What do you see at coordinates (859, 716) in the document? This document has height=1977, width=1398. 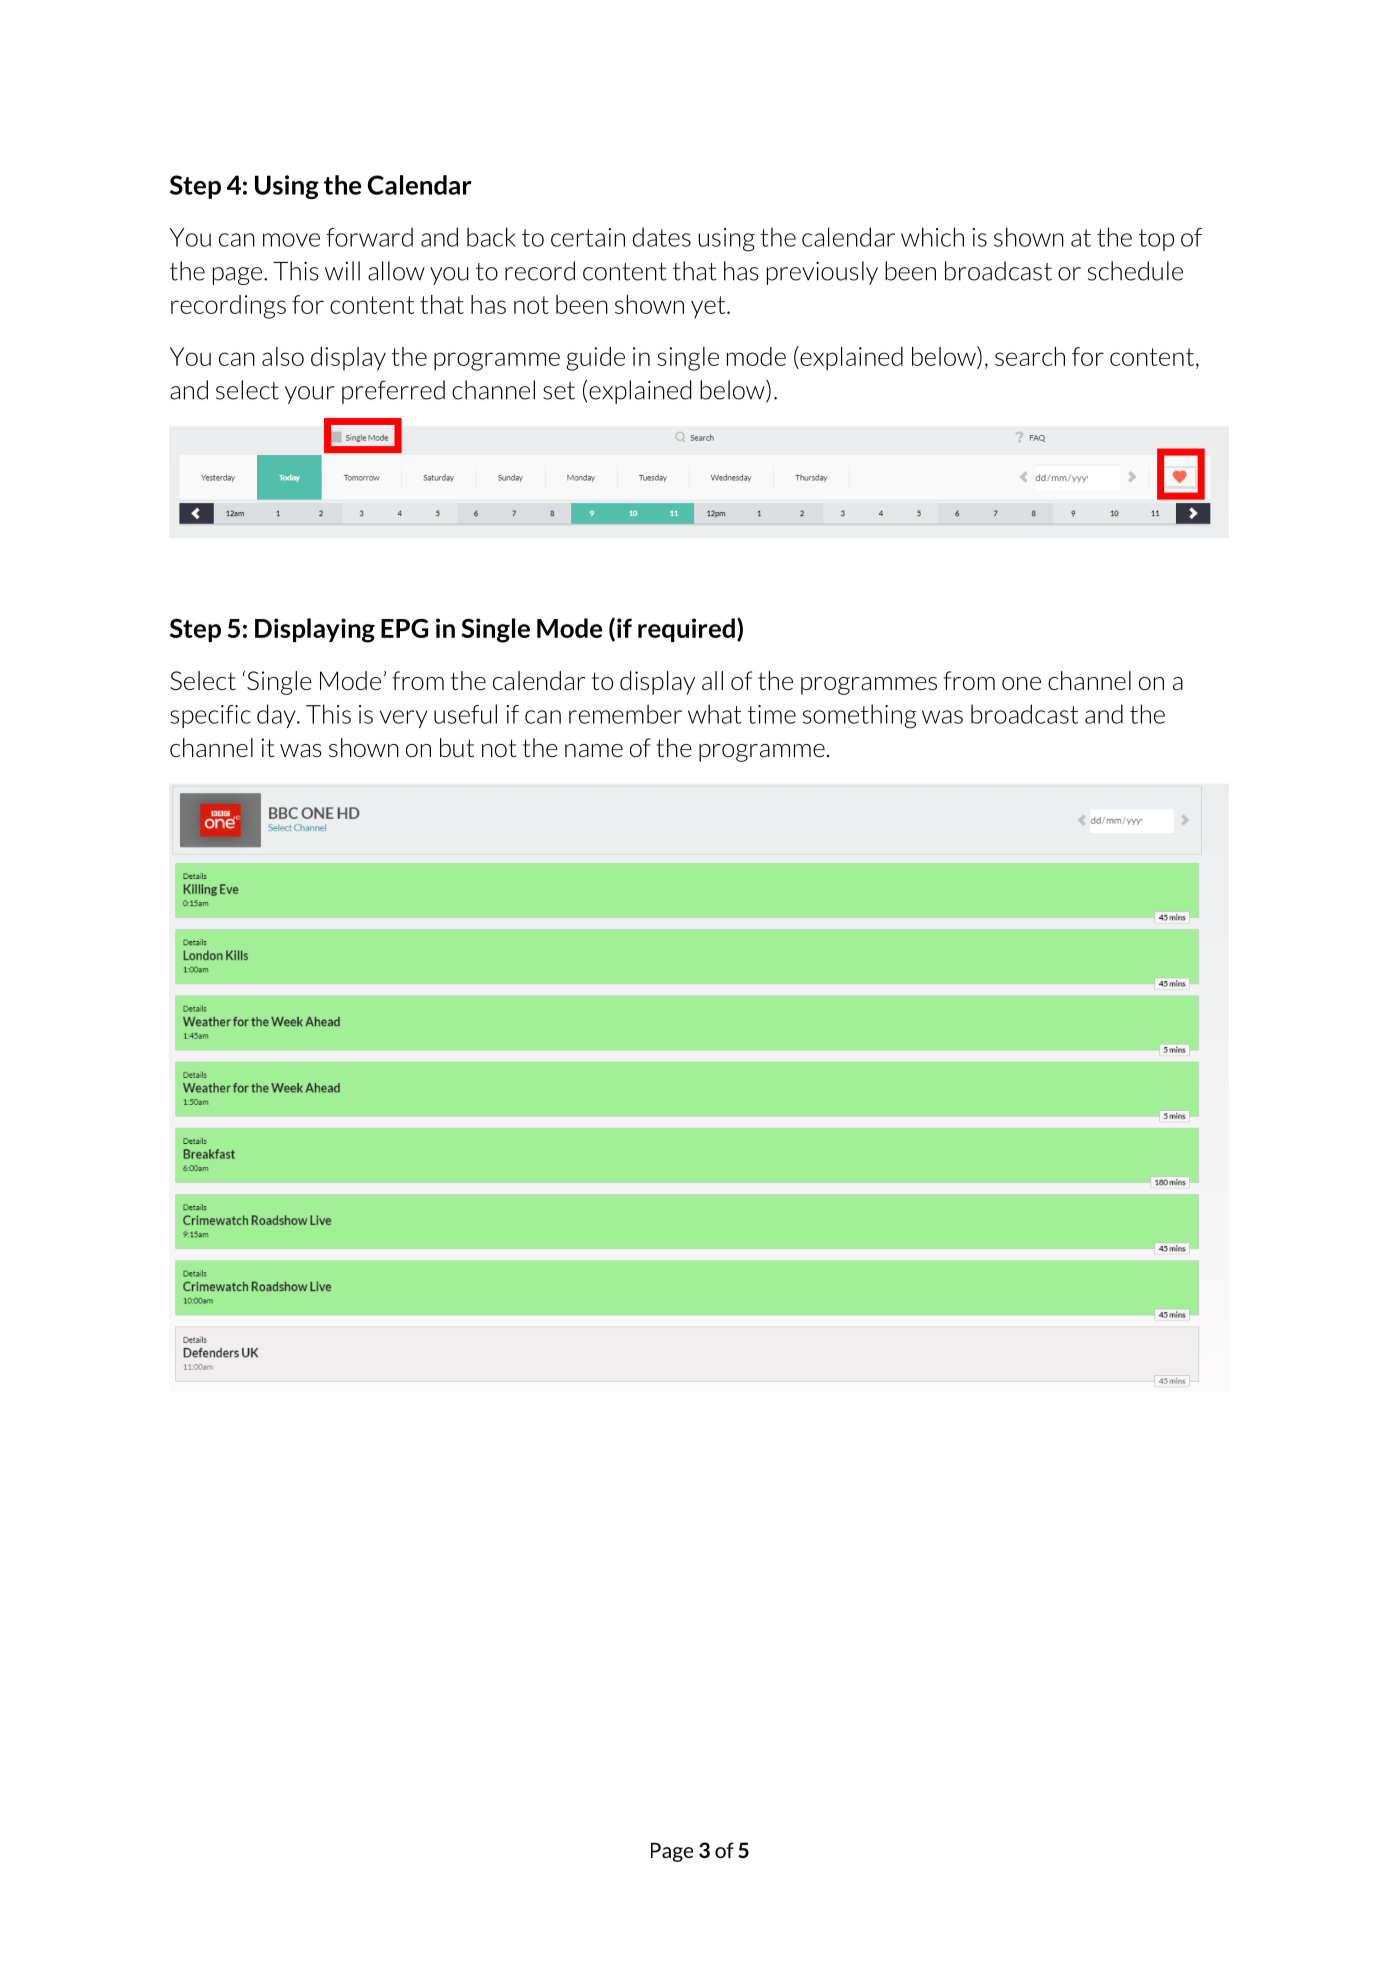 I see `something` at bounding box center [859, 716].
